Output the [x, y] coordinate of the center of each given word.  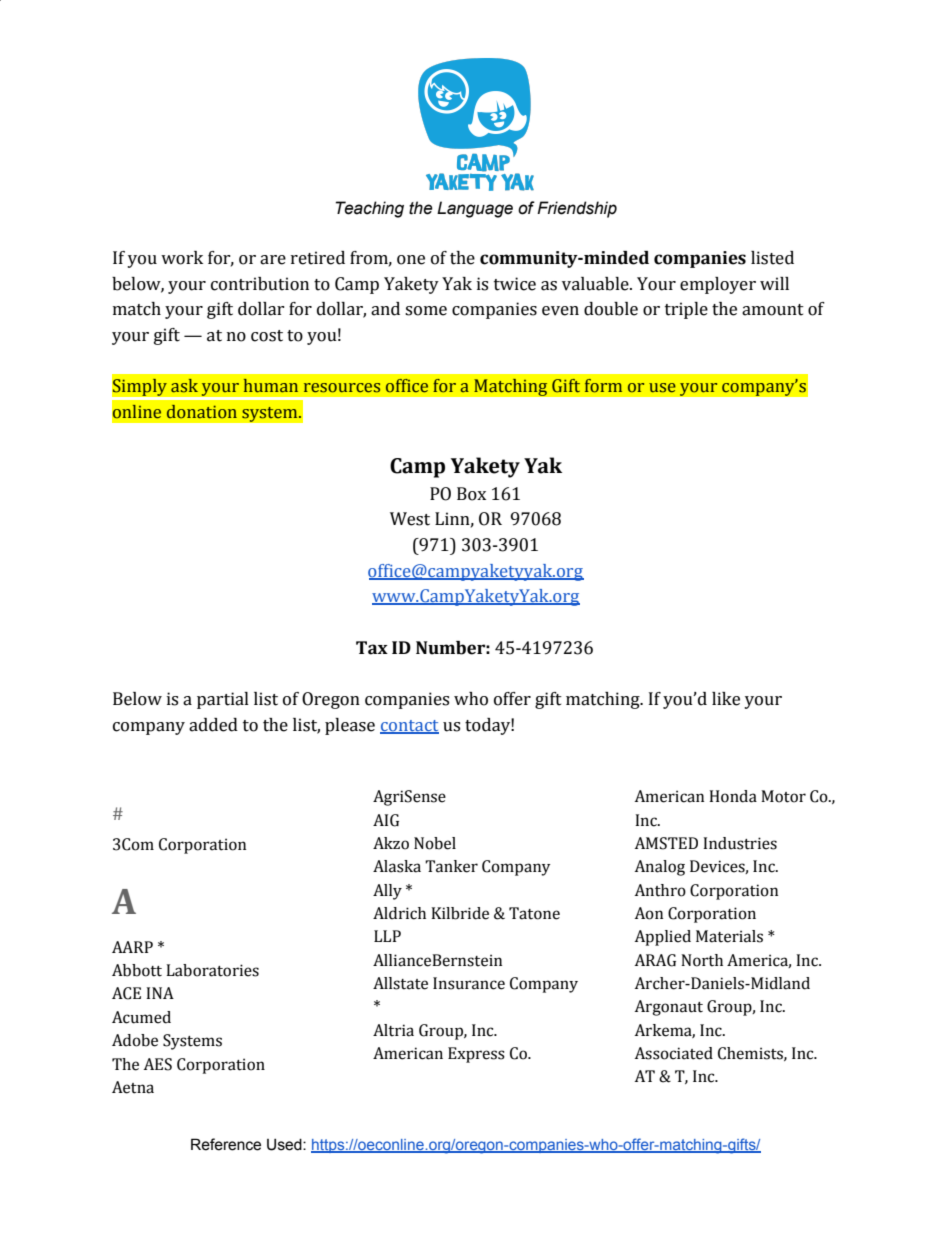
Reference [226, 1144]
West [410, 519]
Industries [740, 843]
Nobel [435, 843]
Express [476, 1055]
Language [475, 209]
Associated [673, 1053]
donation [202, 412]
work [182, 258]
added [213, 725]
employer [718, 285]
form [603, 386]
